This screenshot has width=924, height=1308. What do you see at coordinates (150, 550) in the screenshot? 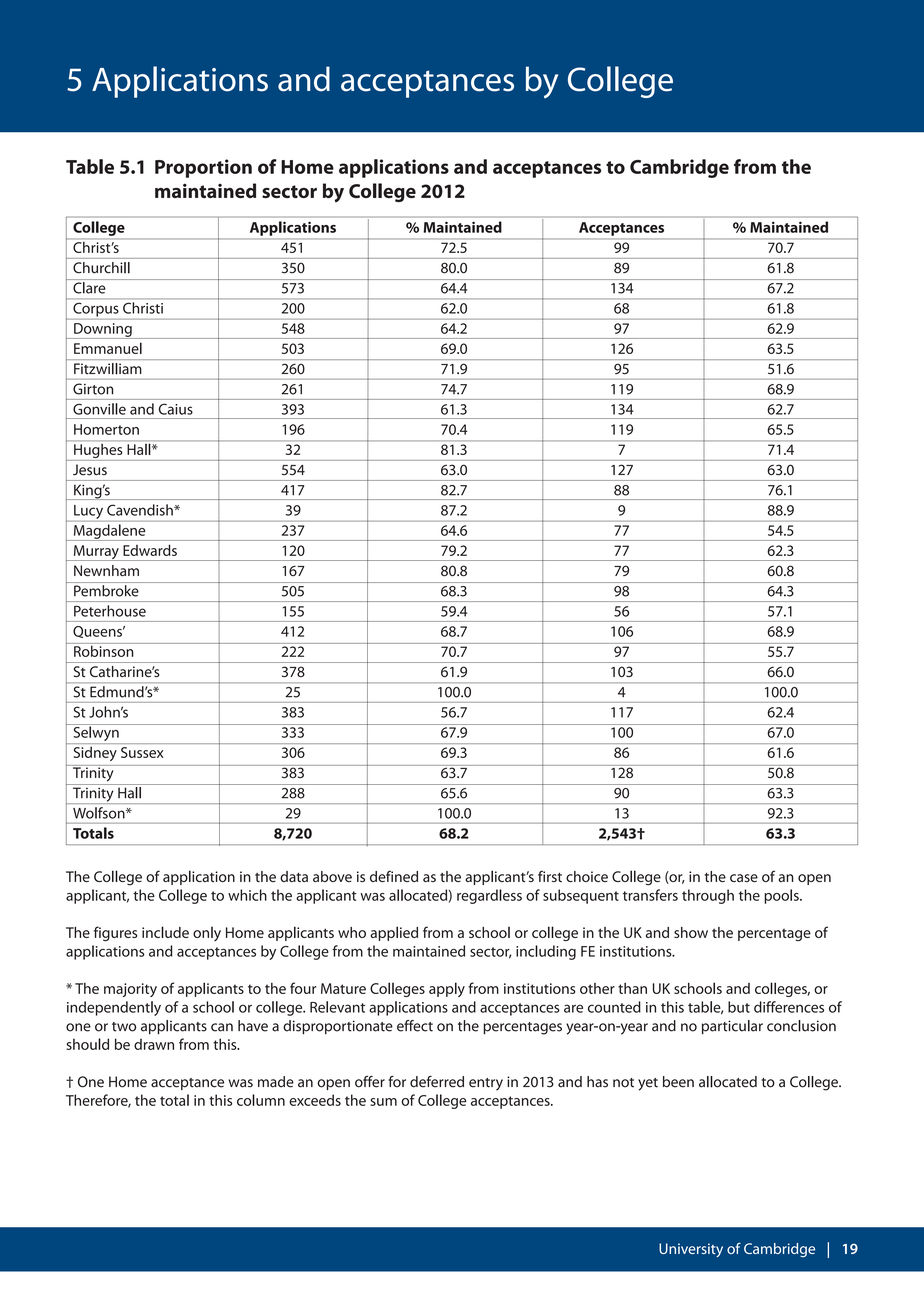
I see `Edwards` at bounding box center [150, 550].
